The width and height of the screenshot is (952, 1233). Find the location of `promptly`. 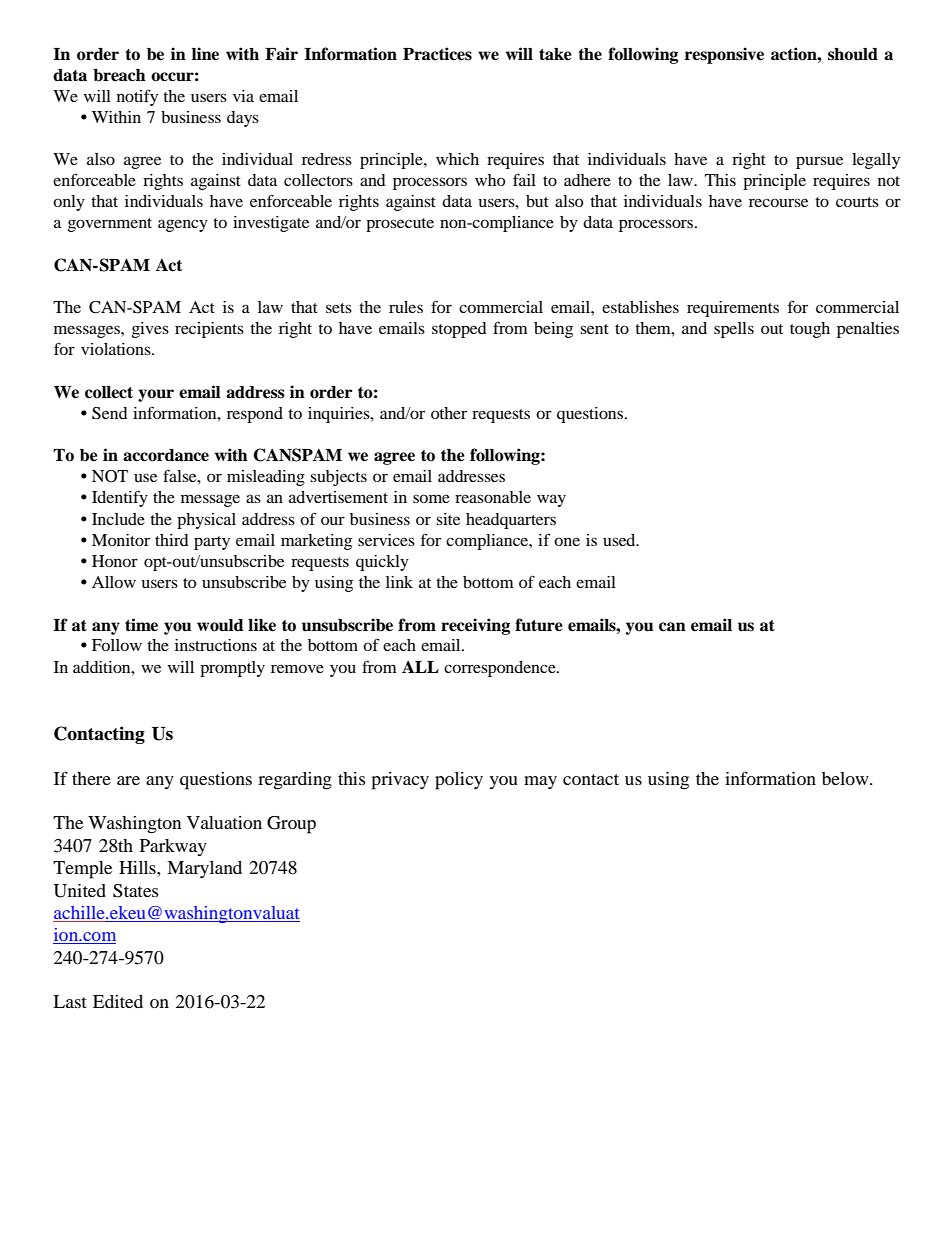

promptly is located at coordinates (232, 669).
